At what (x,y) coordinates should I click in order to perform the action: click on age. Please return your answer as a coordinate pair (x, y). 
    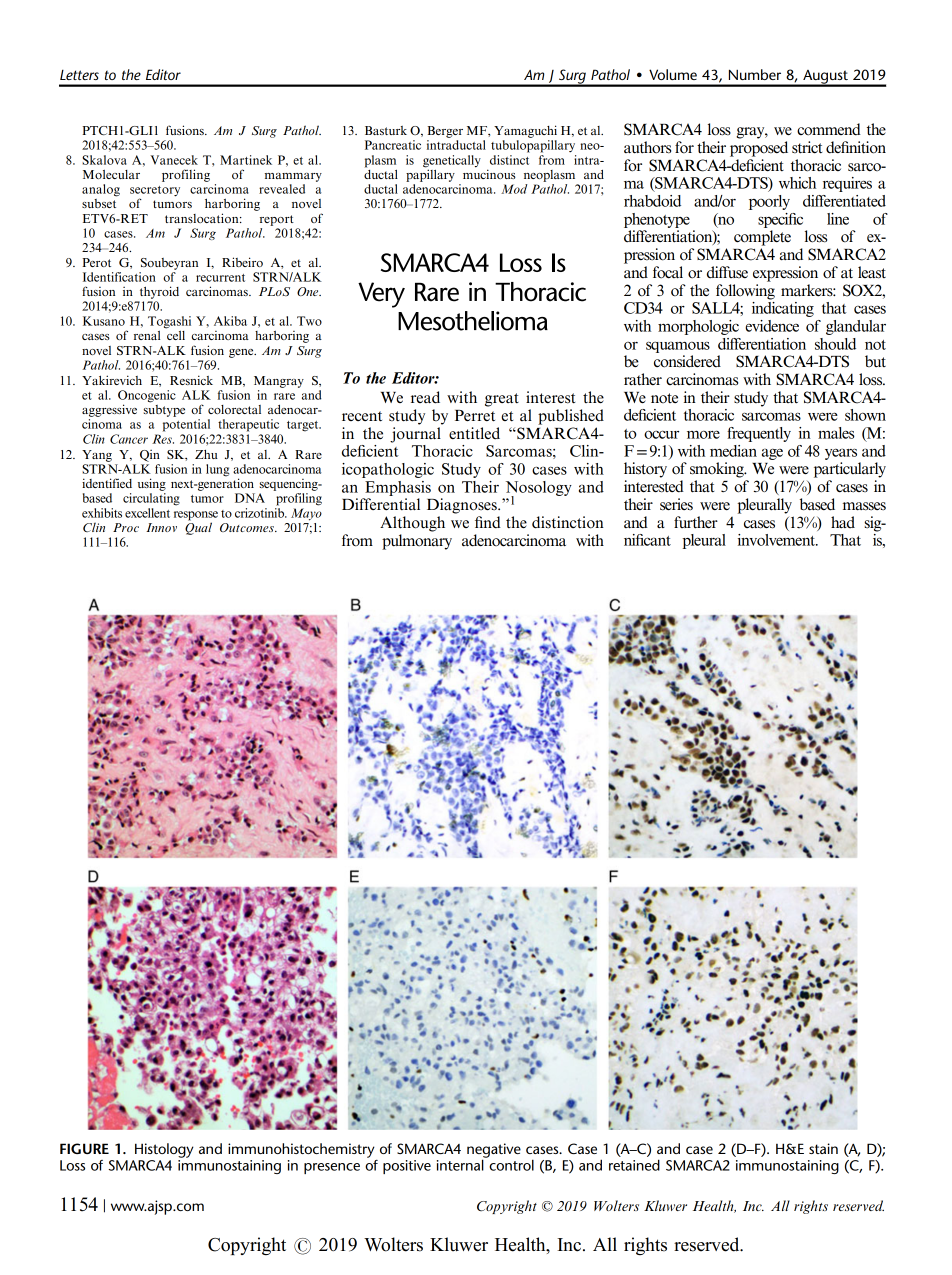
    Looking at the image, I should click on (772, 454).
